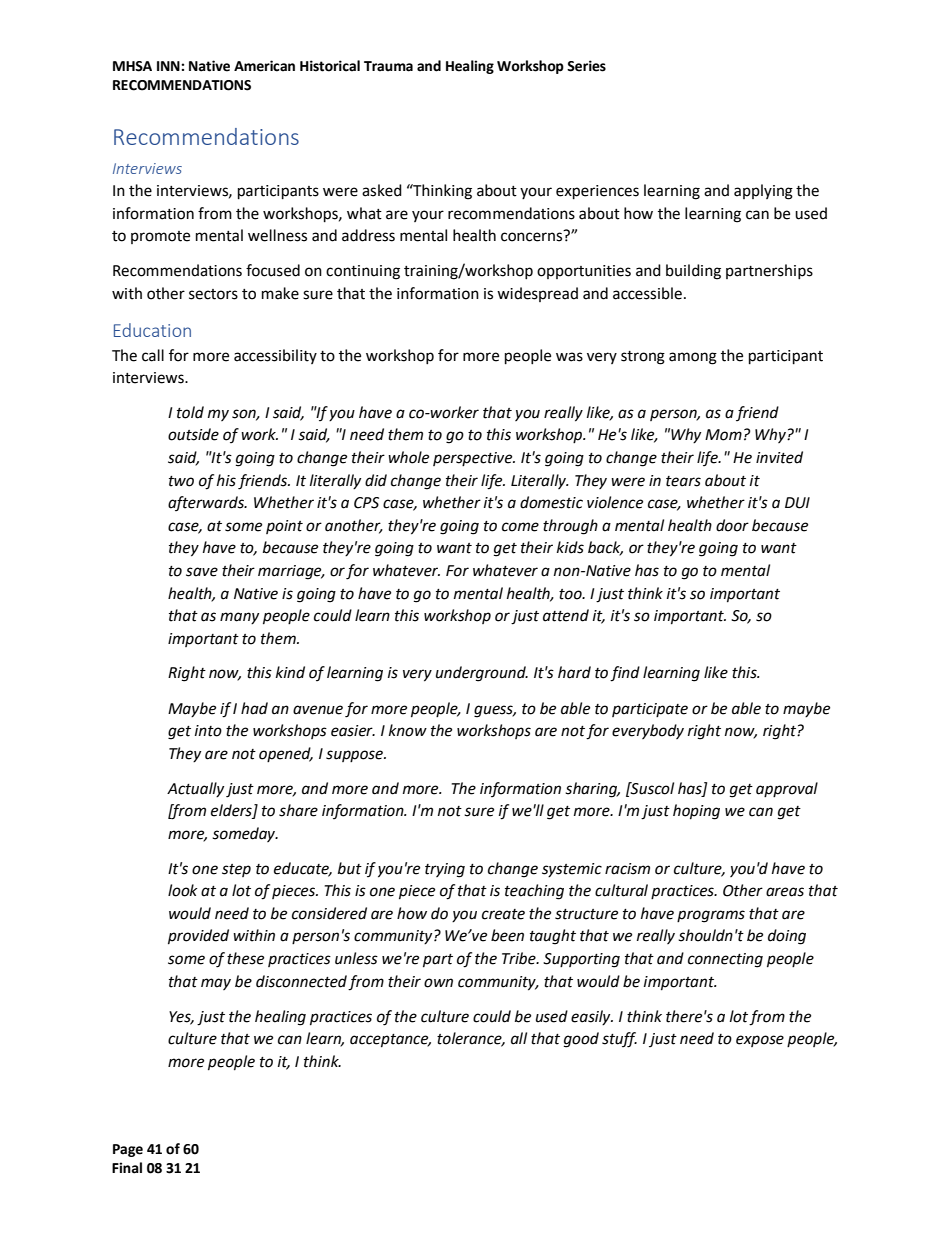 Image resolution: width=952 pixels, height=1233 pixels. I want to click on create, so click(503, 914).
